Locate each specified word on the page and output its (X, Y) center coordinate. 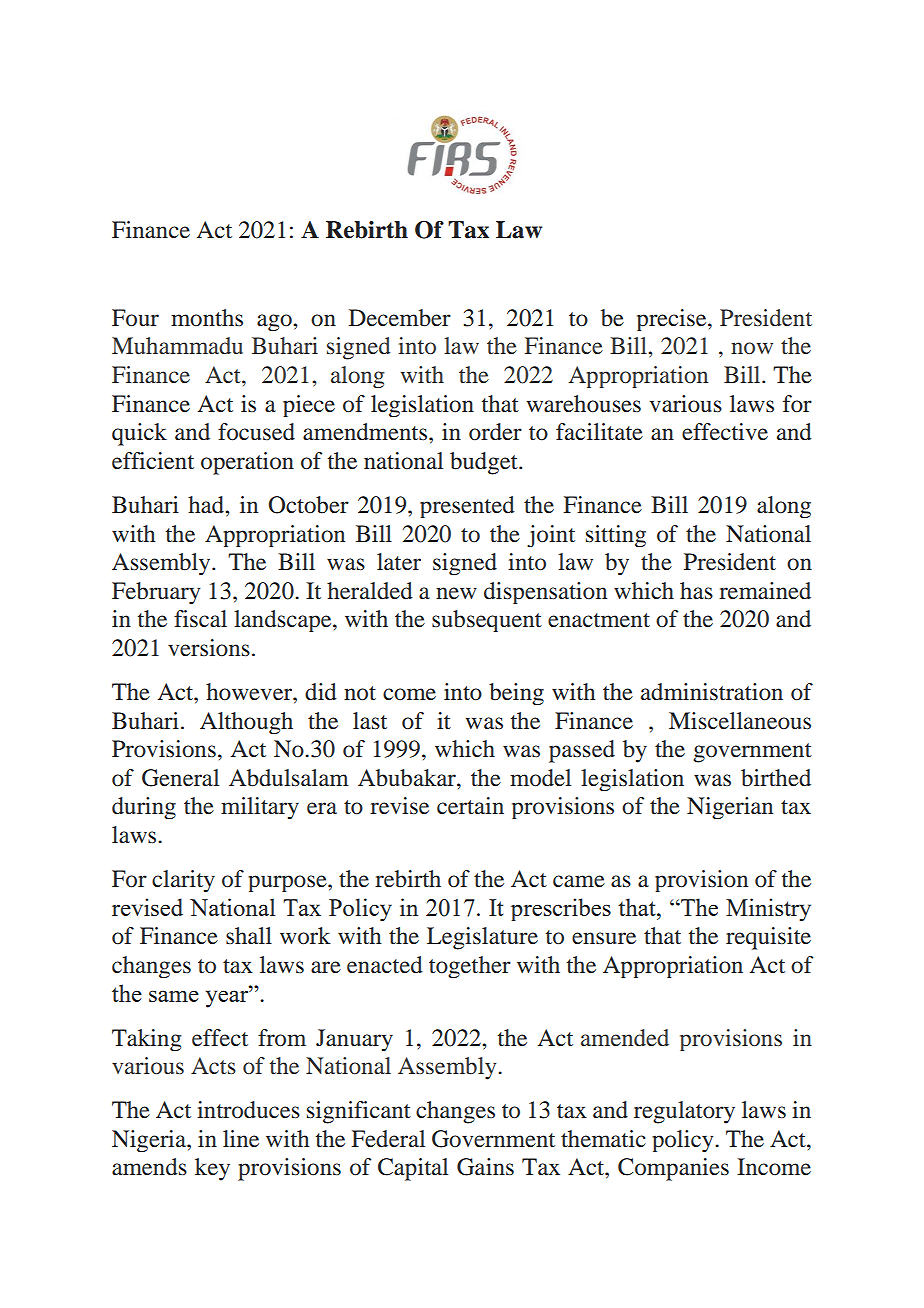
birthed (776, 778)
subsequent (487, 621)
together (470, 967)
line (241, 1139)
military (260, 808)
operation (247, 463)
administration (712, 692)
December (400, 318)
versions (209, 648)
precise (673, 320)
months (207, 318)
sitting (616, 536)
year (228, 999)
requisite (768, 938)
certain (470, 806)
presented (467, 507)
